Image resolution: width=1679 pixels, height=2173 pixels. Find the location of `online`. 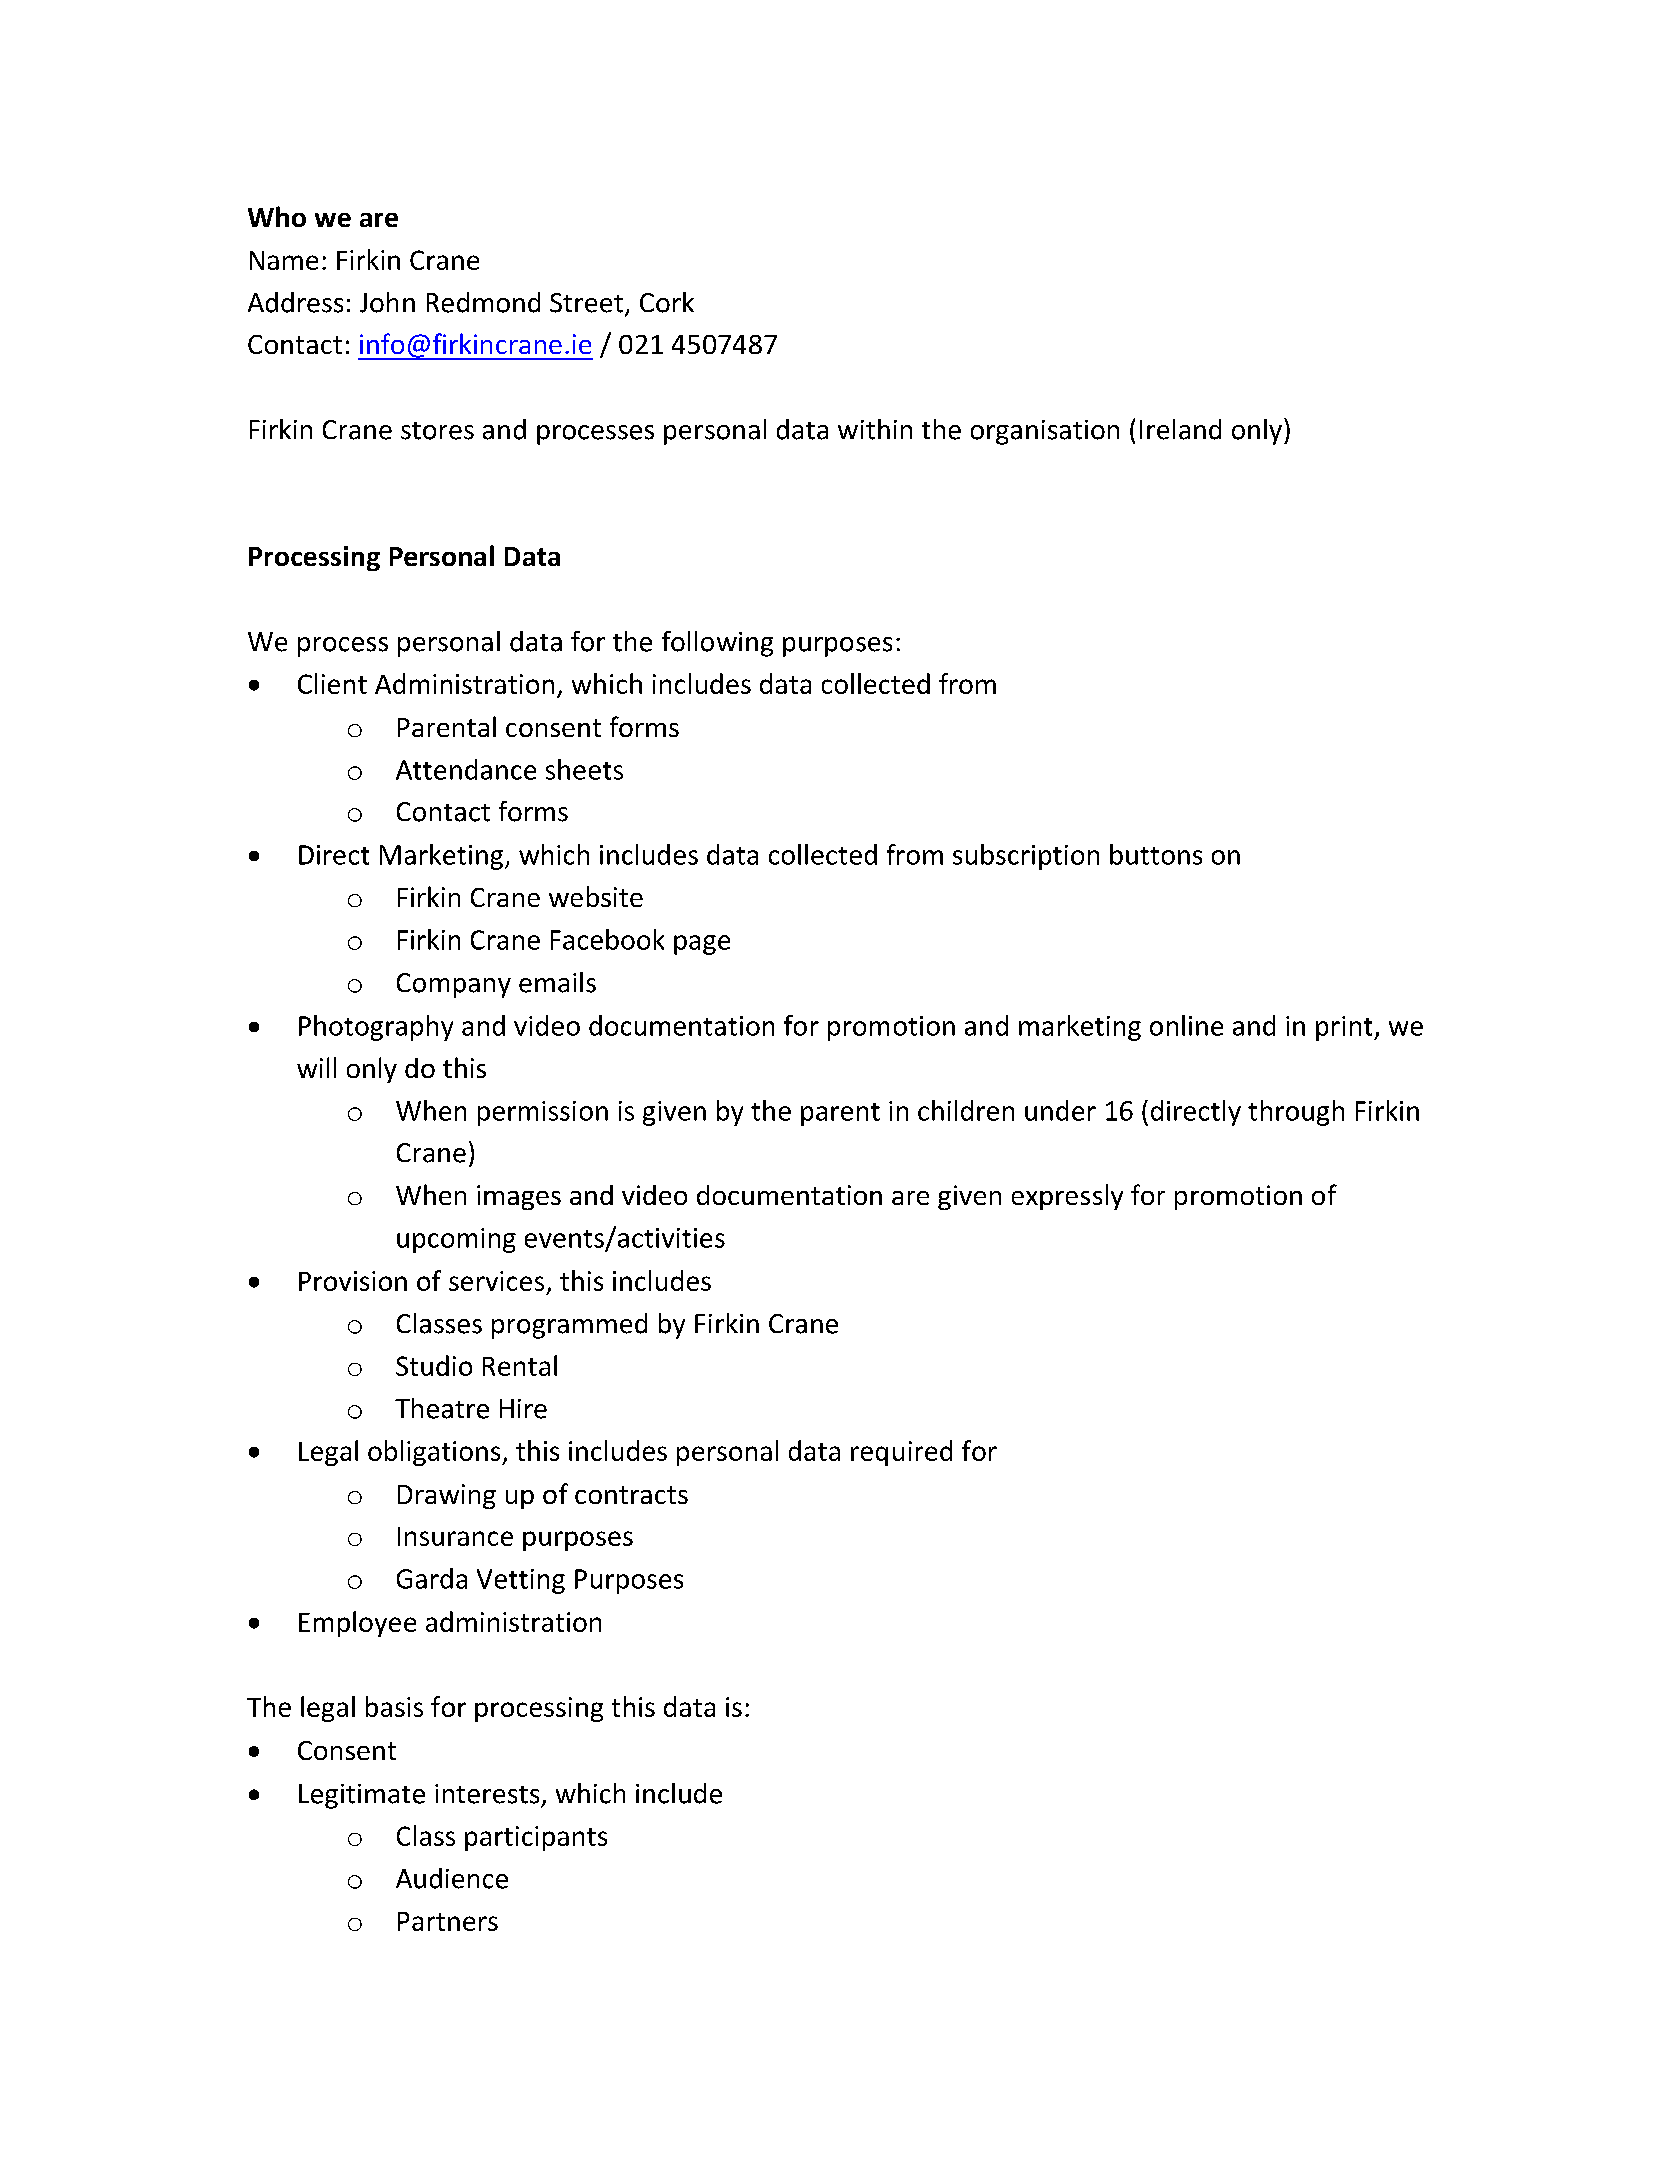

online is located at coordinates (1186, 1025).
